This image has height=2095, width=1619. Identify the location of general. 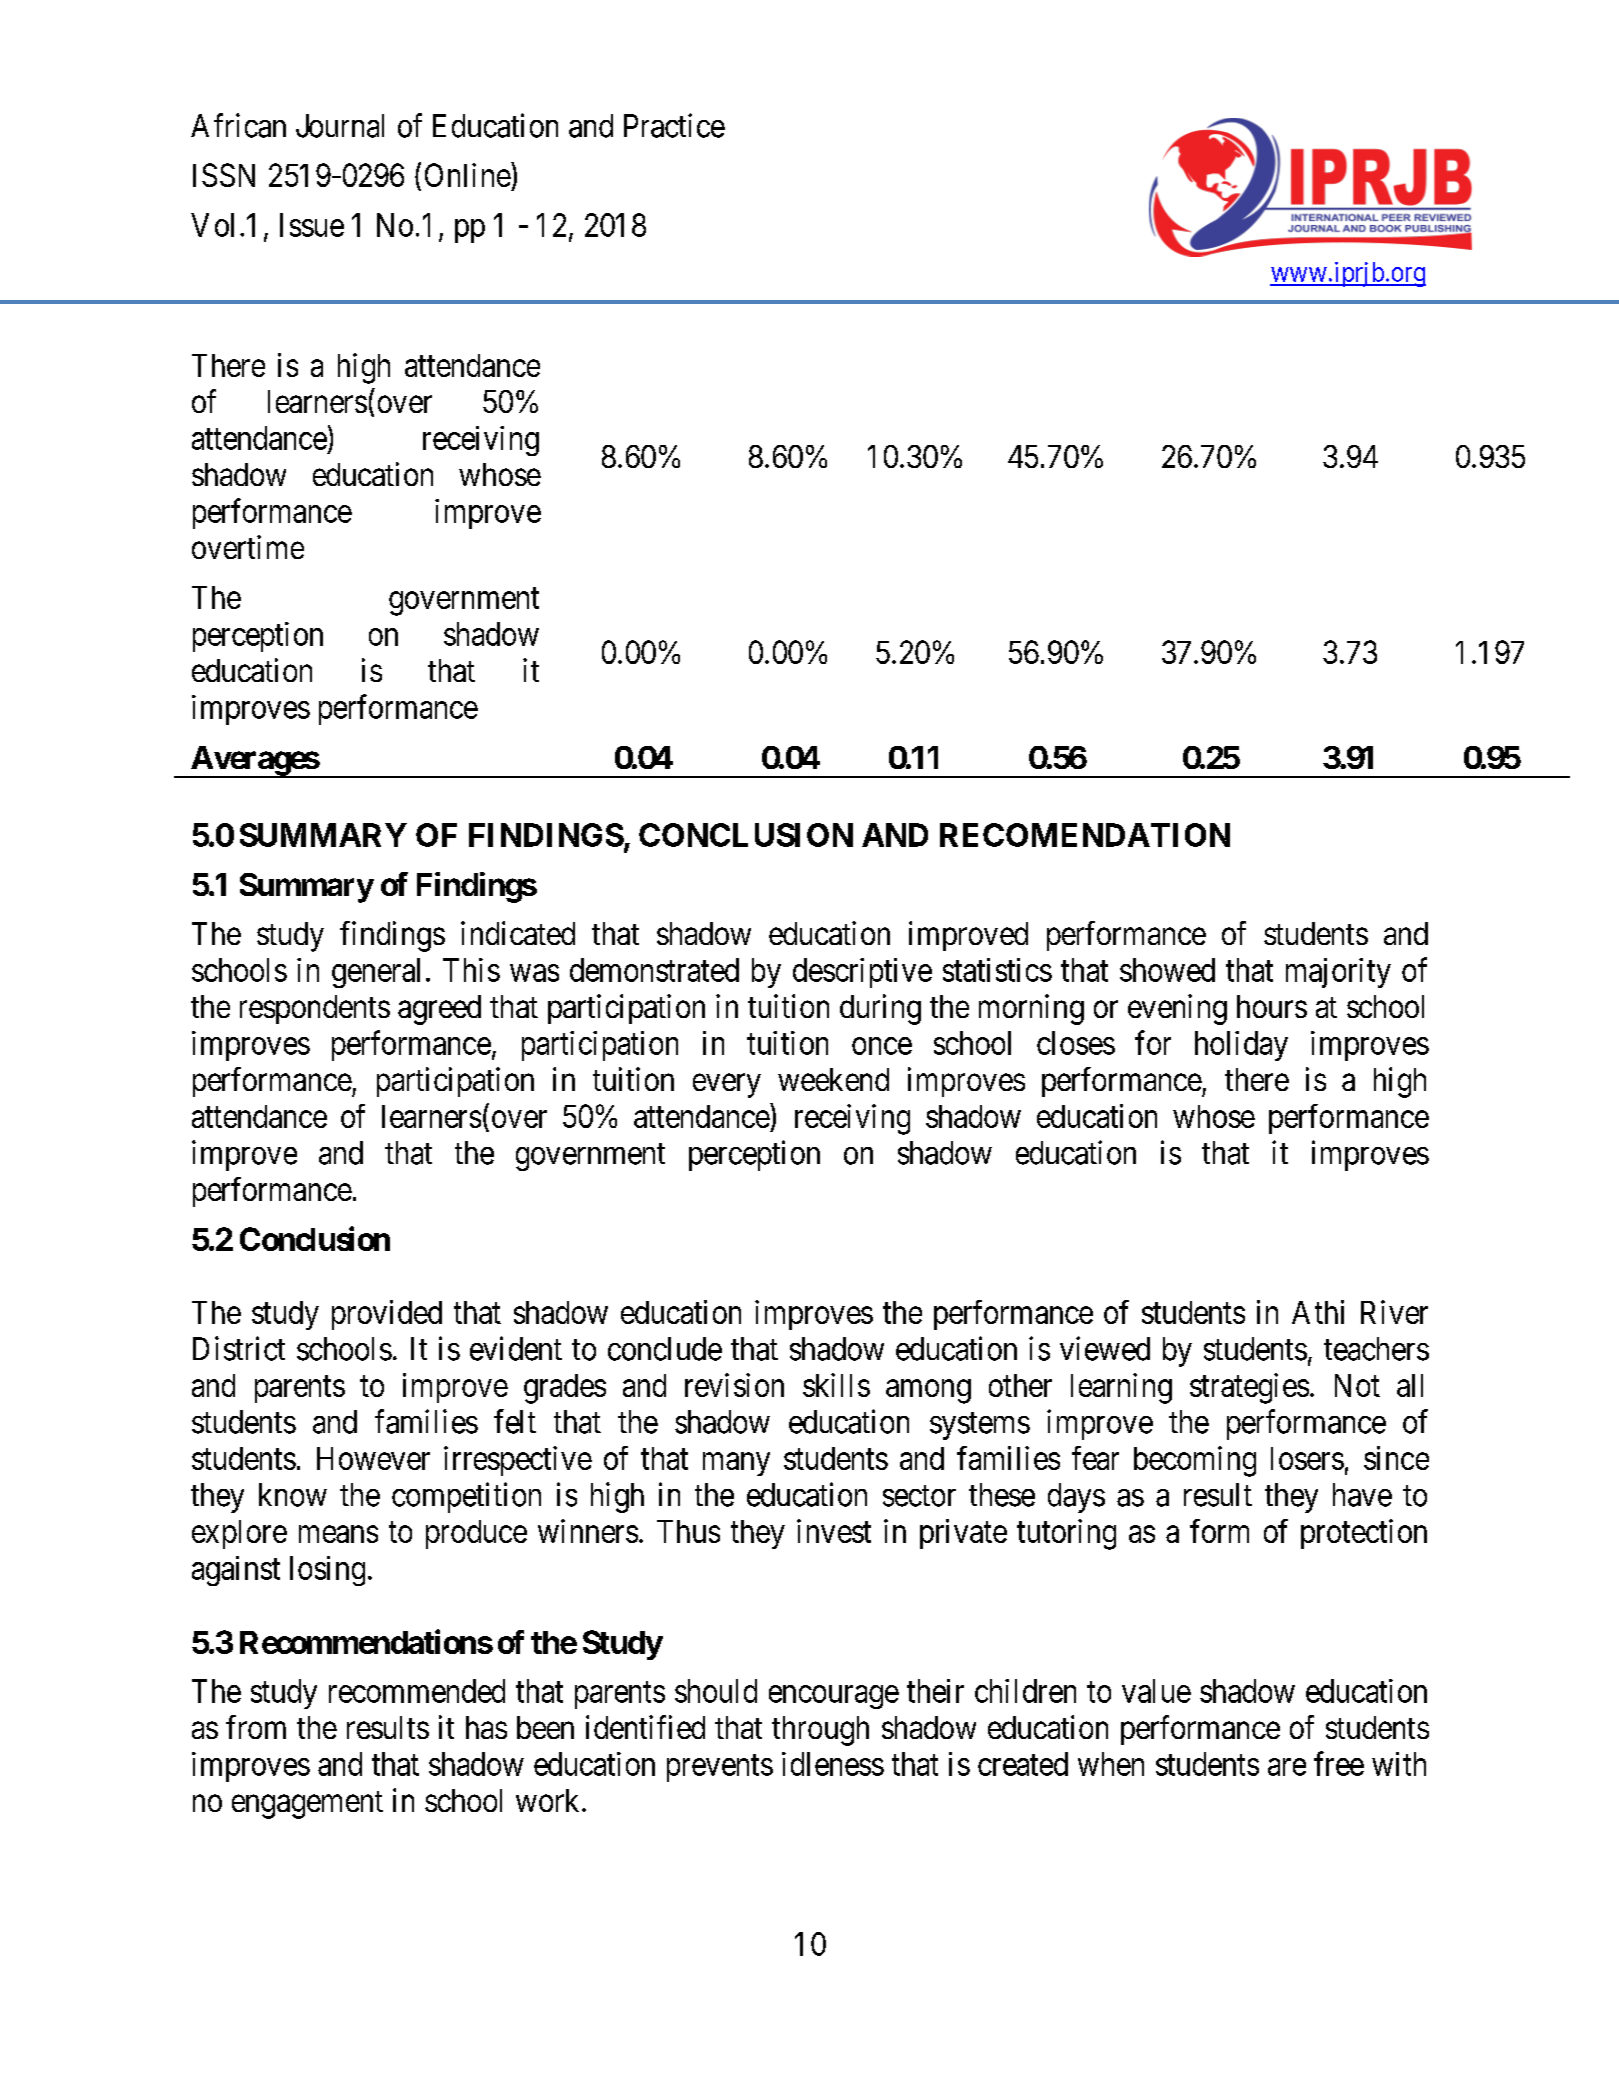
(376, 973).
